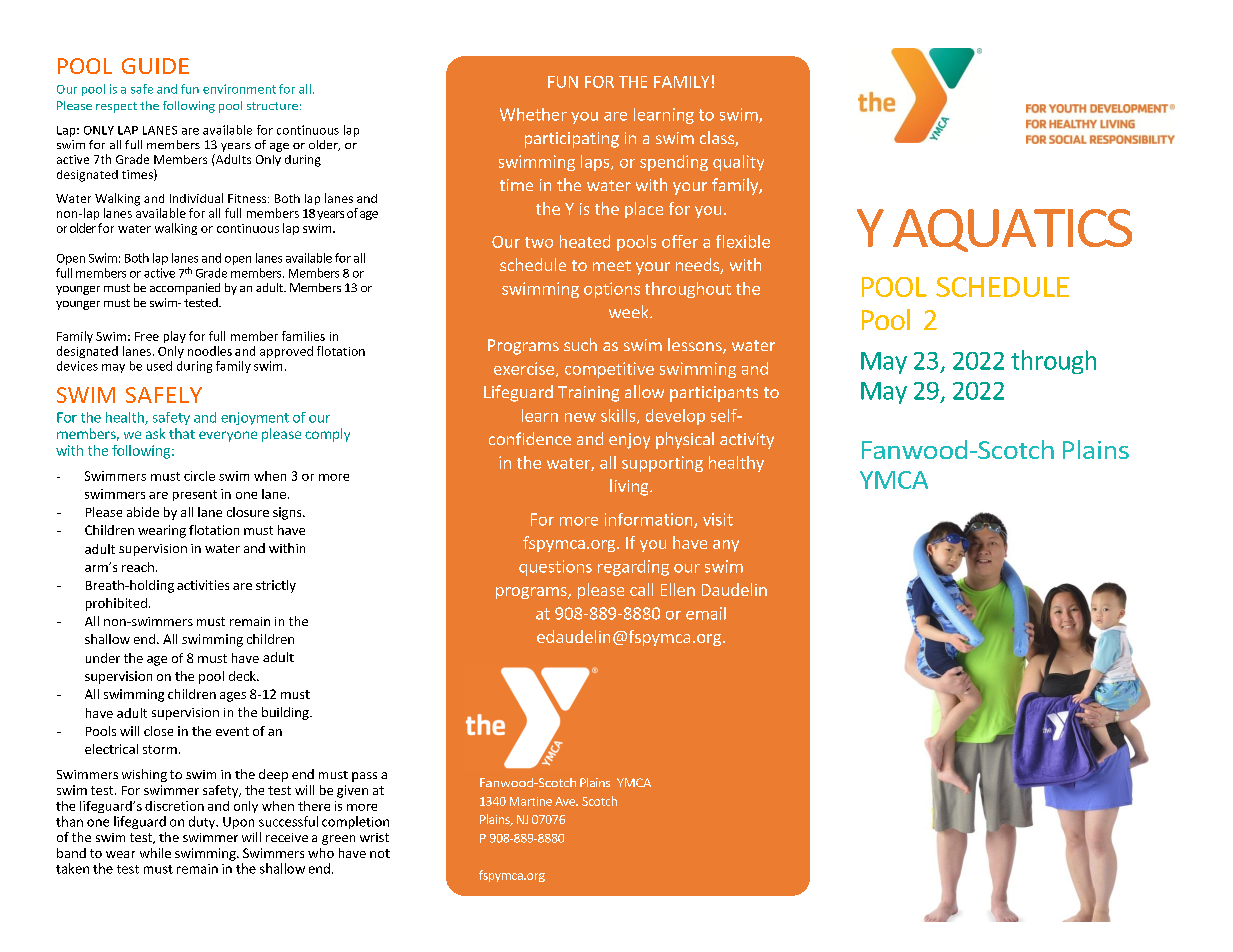 The image size is (1233, 952). Describe the element at coordinates (155, 853) in the screenshot. I see `while` at that location.
